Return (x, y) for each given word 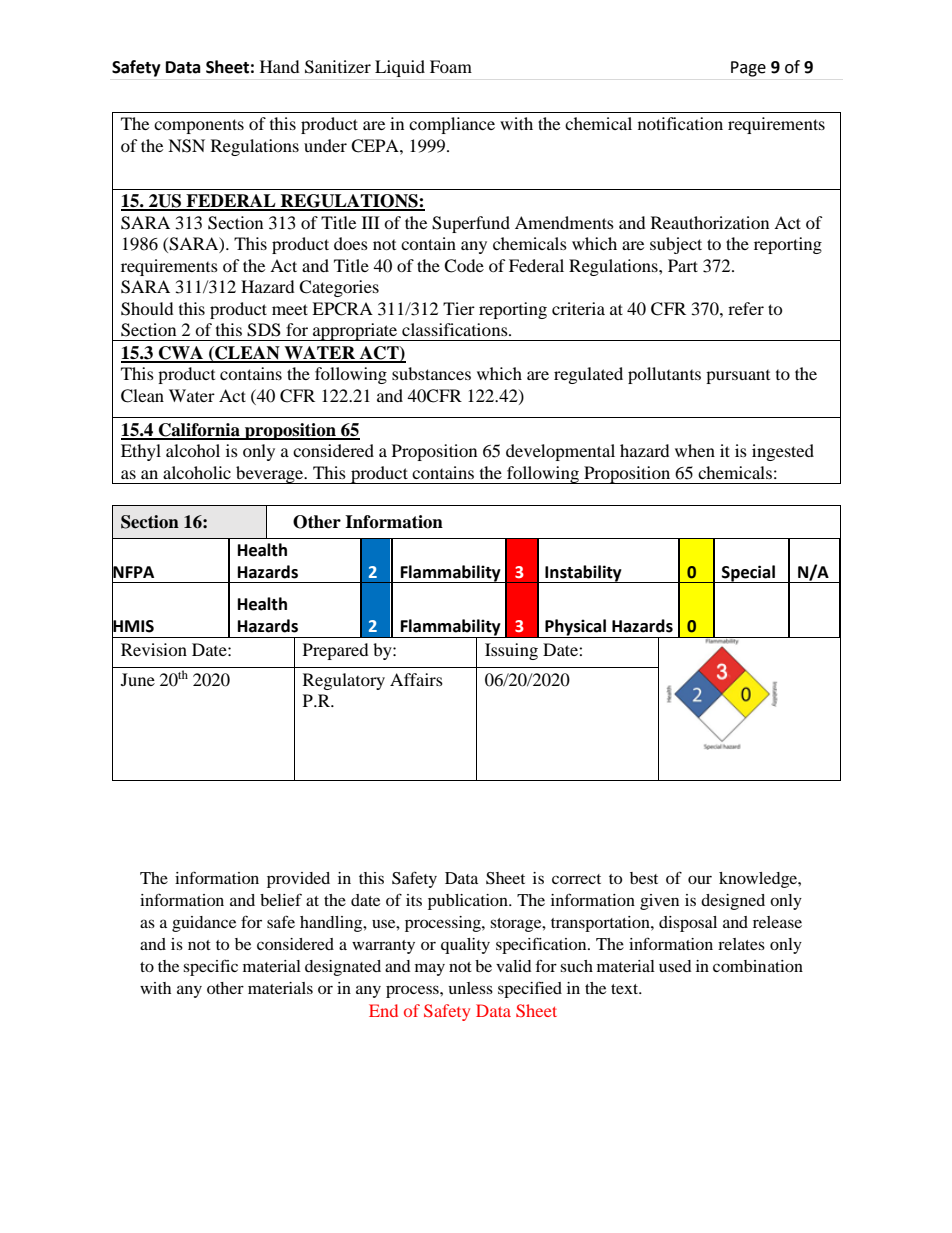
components (199, 126)
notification (680, 123)
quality (465, 946)
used (675, 966)
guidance (204, 924)
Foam (451, 66)
